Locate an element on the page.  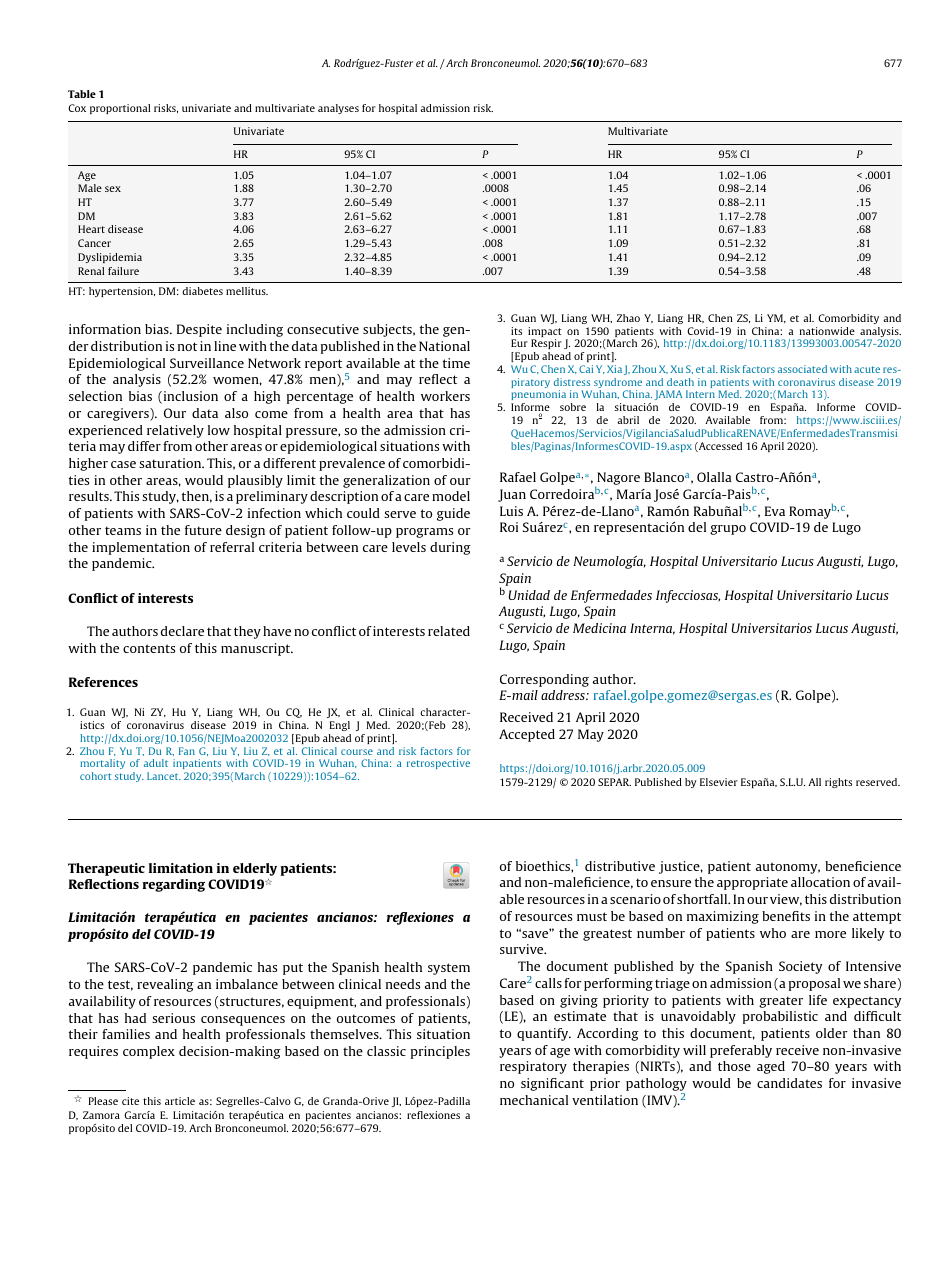
nationwide is located at coordinates (827, 331).
